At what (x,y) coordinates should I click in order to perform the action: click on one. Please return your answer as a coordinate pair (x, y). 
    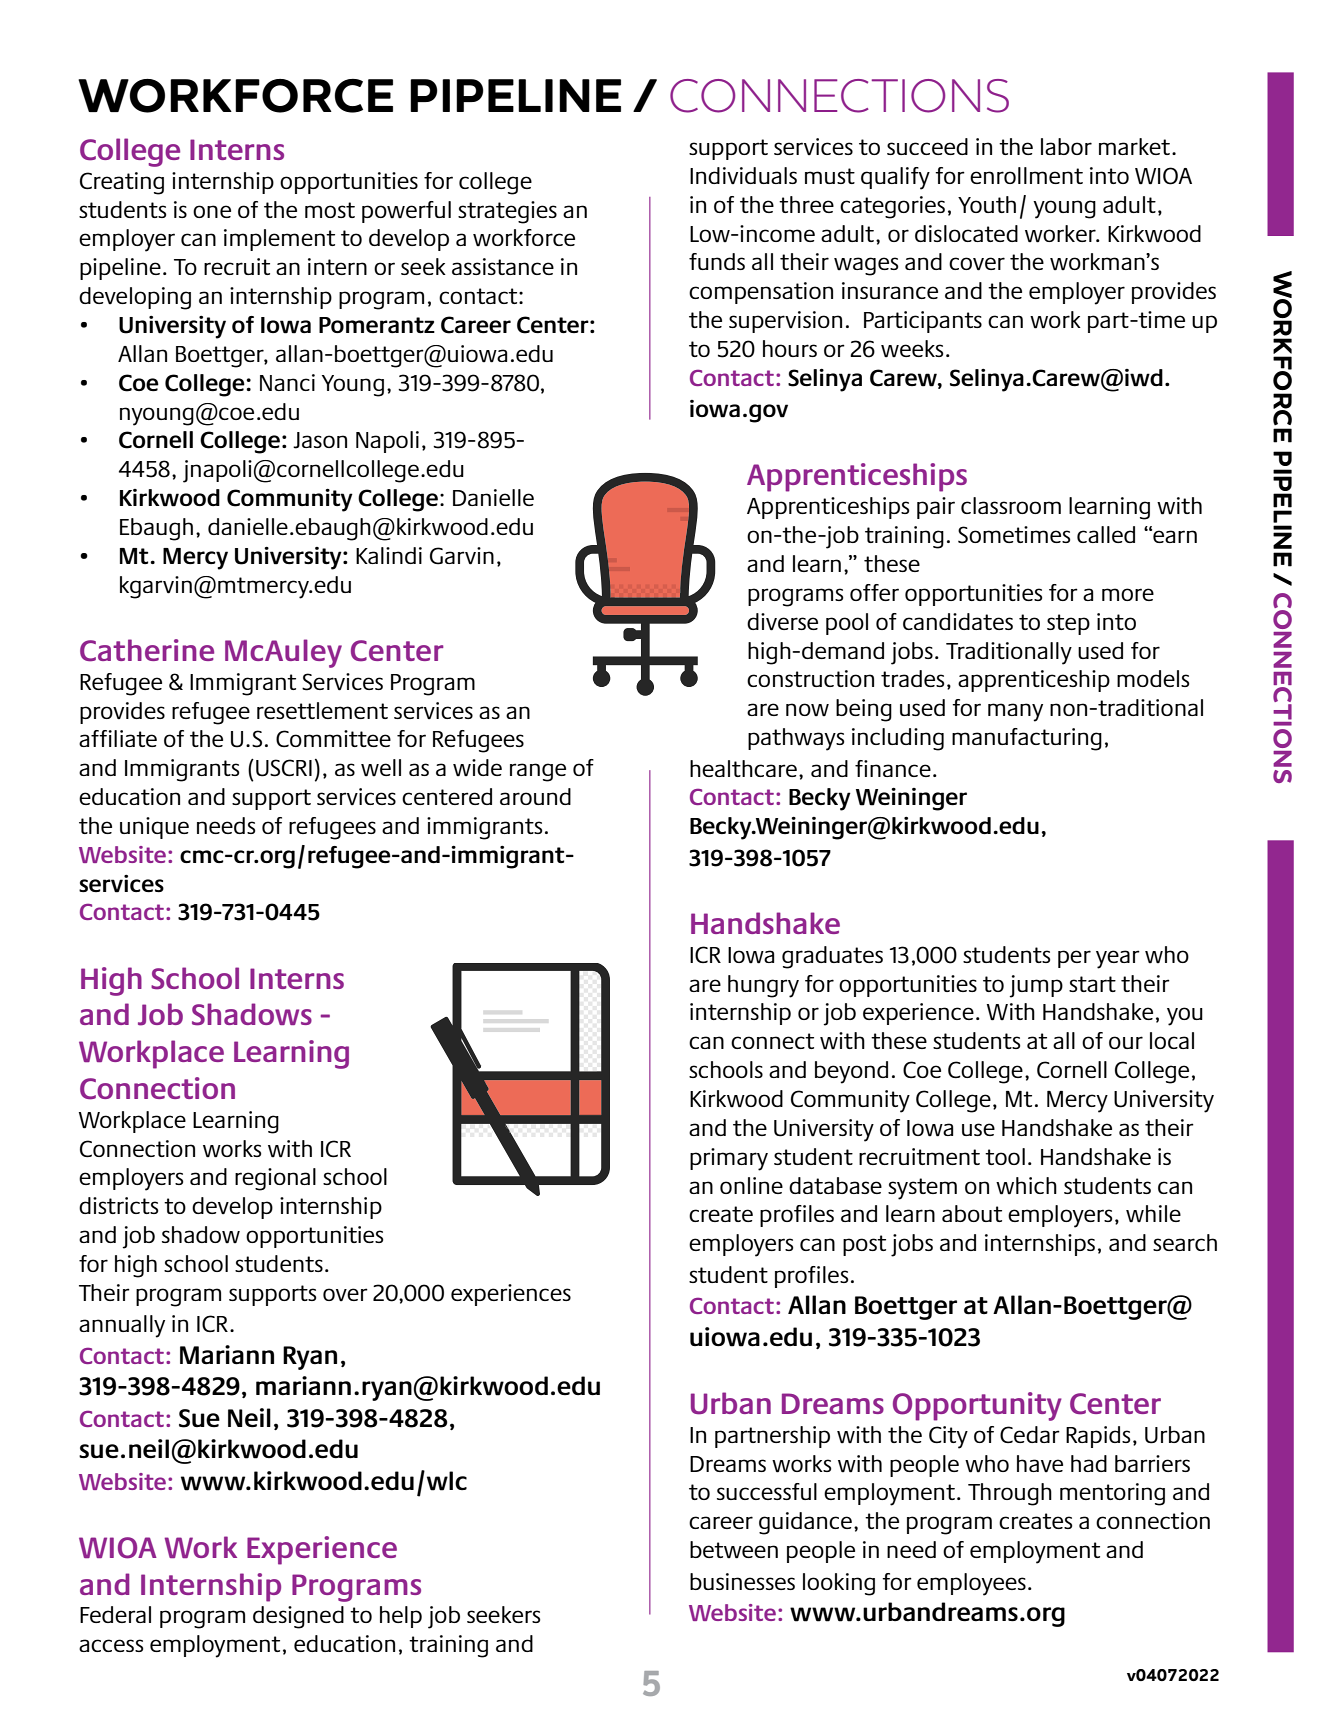
    Looking at the image, I should click on (212, 211).
